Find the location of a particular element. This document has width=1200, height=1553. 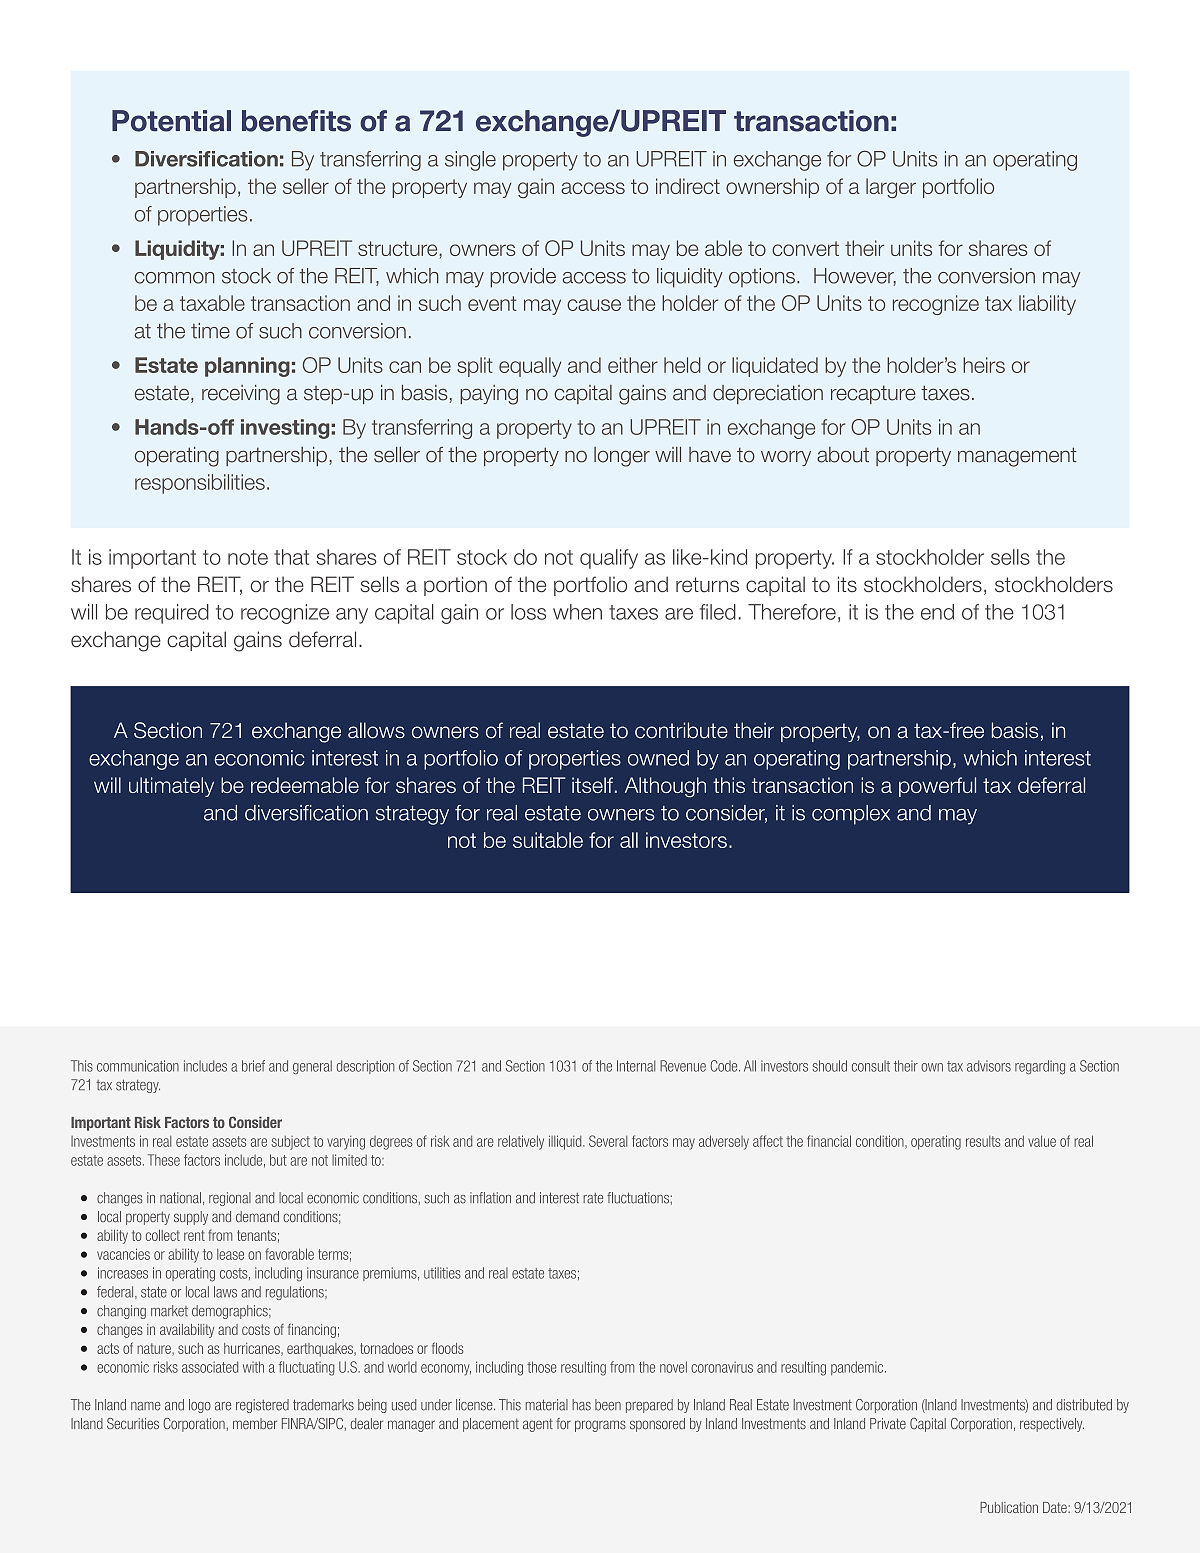

management is located at coordinates (1017, 457).
